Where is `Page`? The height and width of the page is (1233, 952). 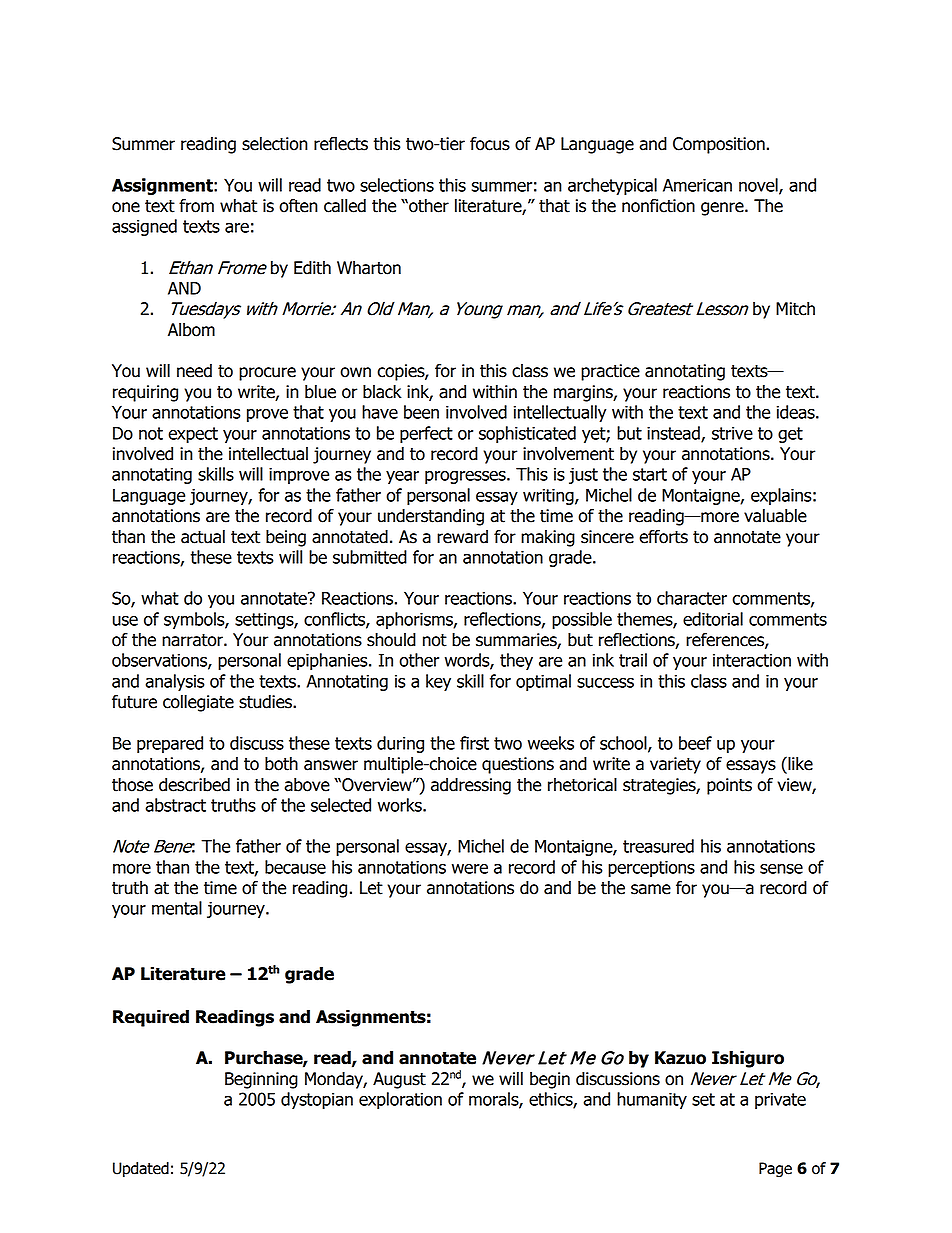
Page is located at coordinates (775, 1169).
